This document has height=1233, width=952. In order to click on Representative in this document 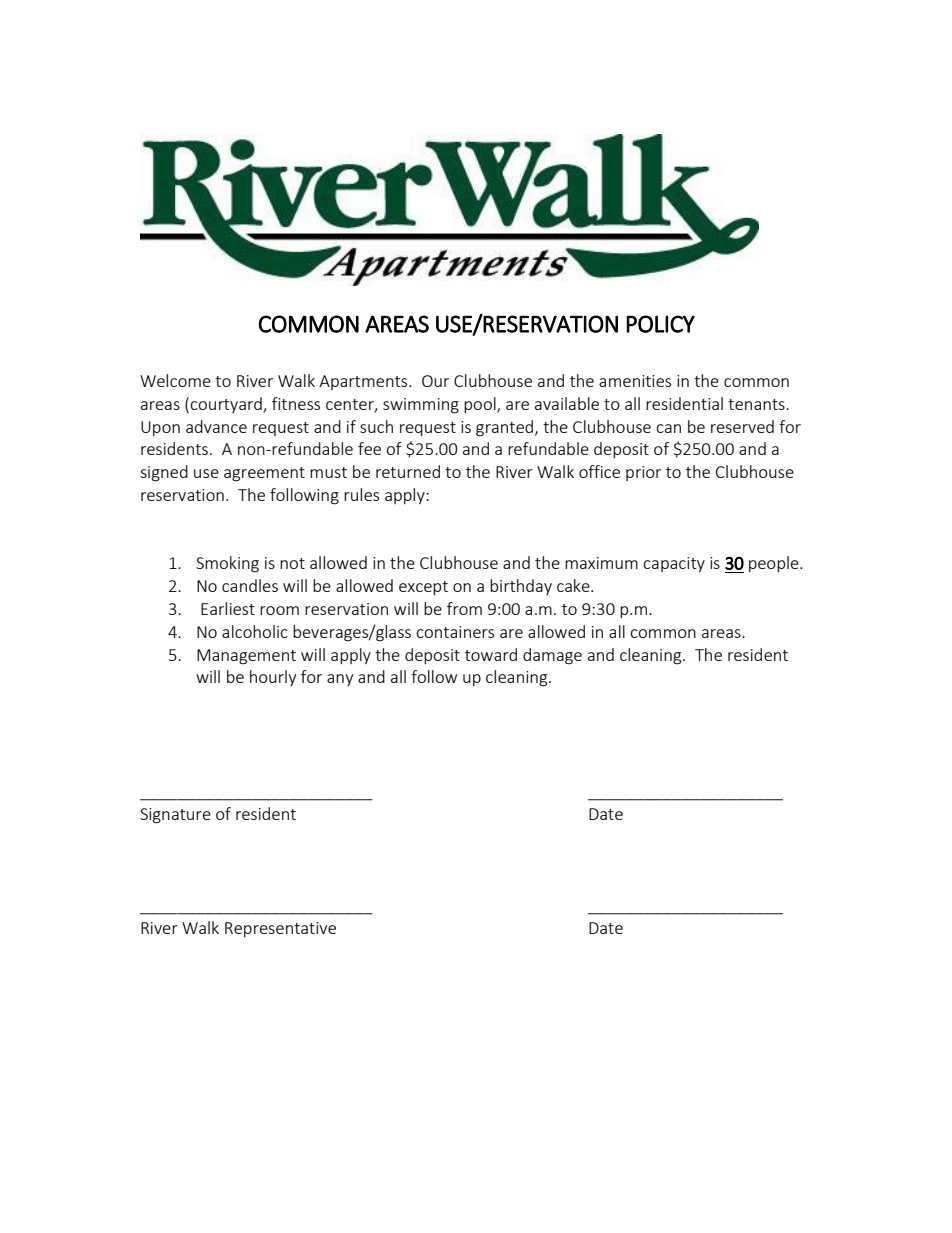, I will do `click(280, 929)`.
